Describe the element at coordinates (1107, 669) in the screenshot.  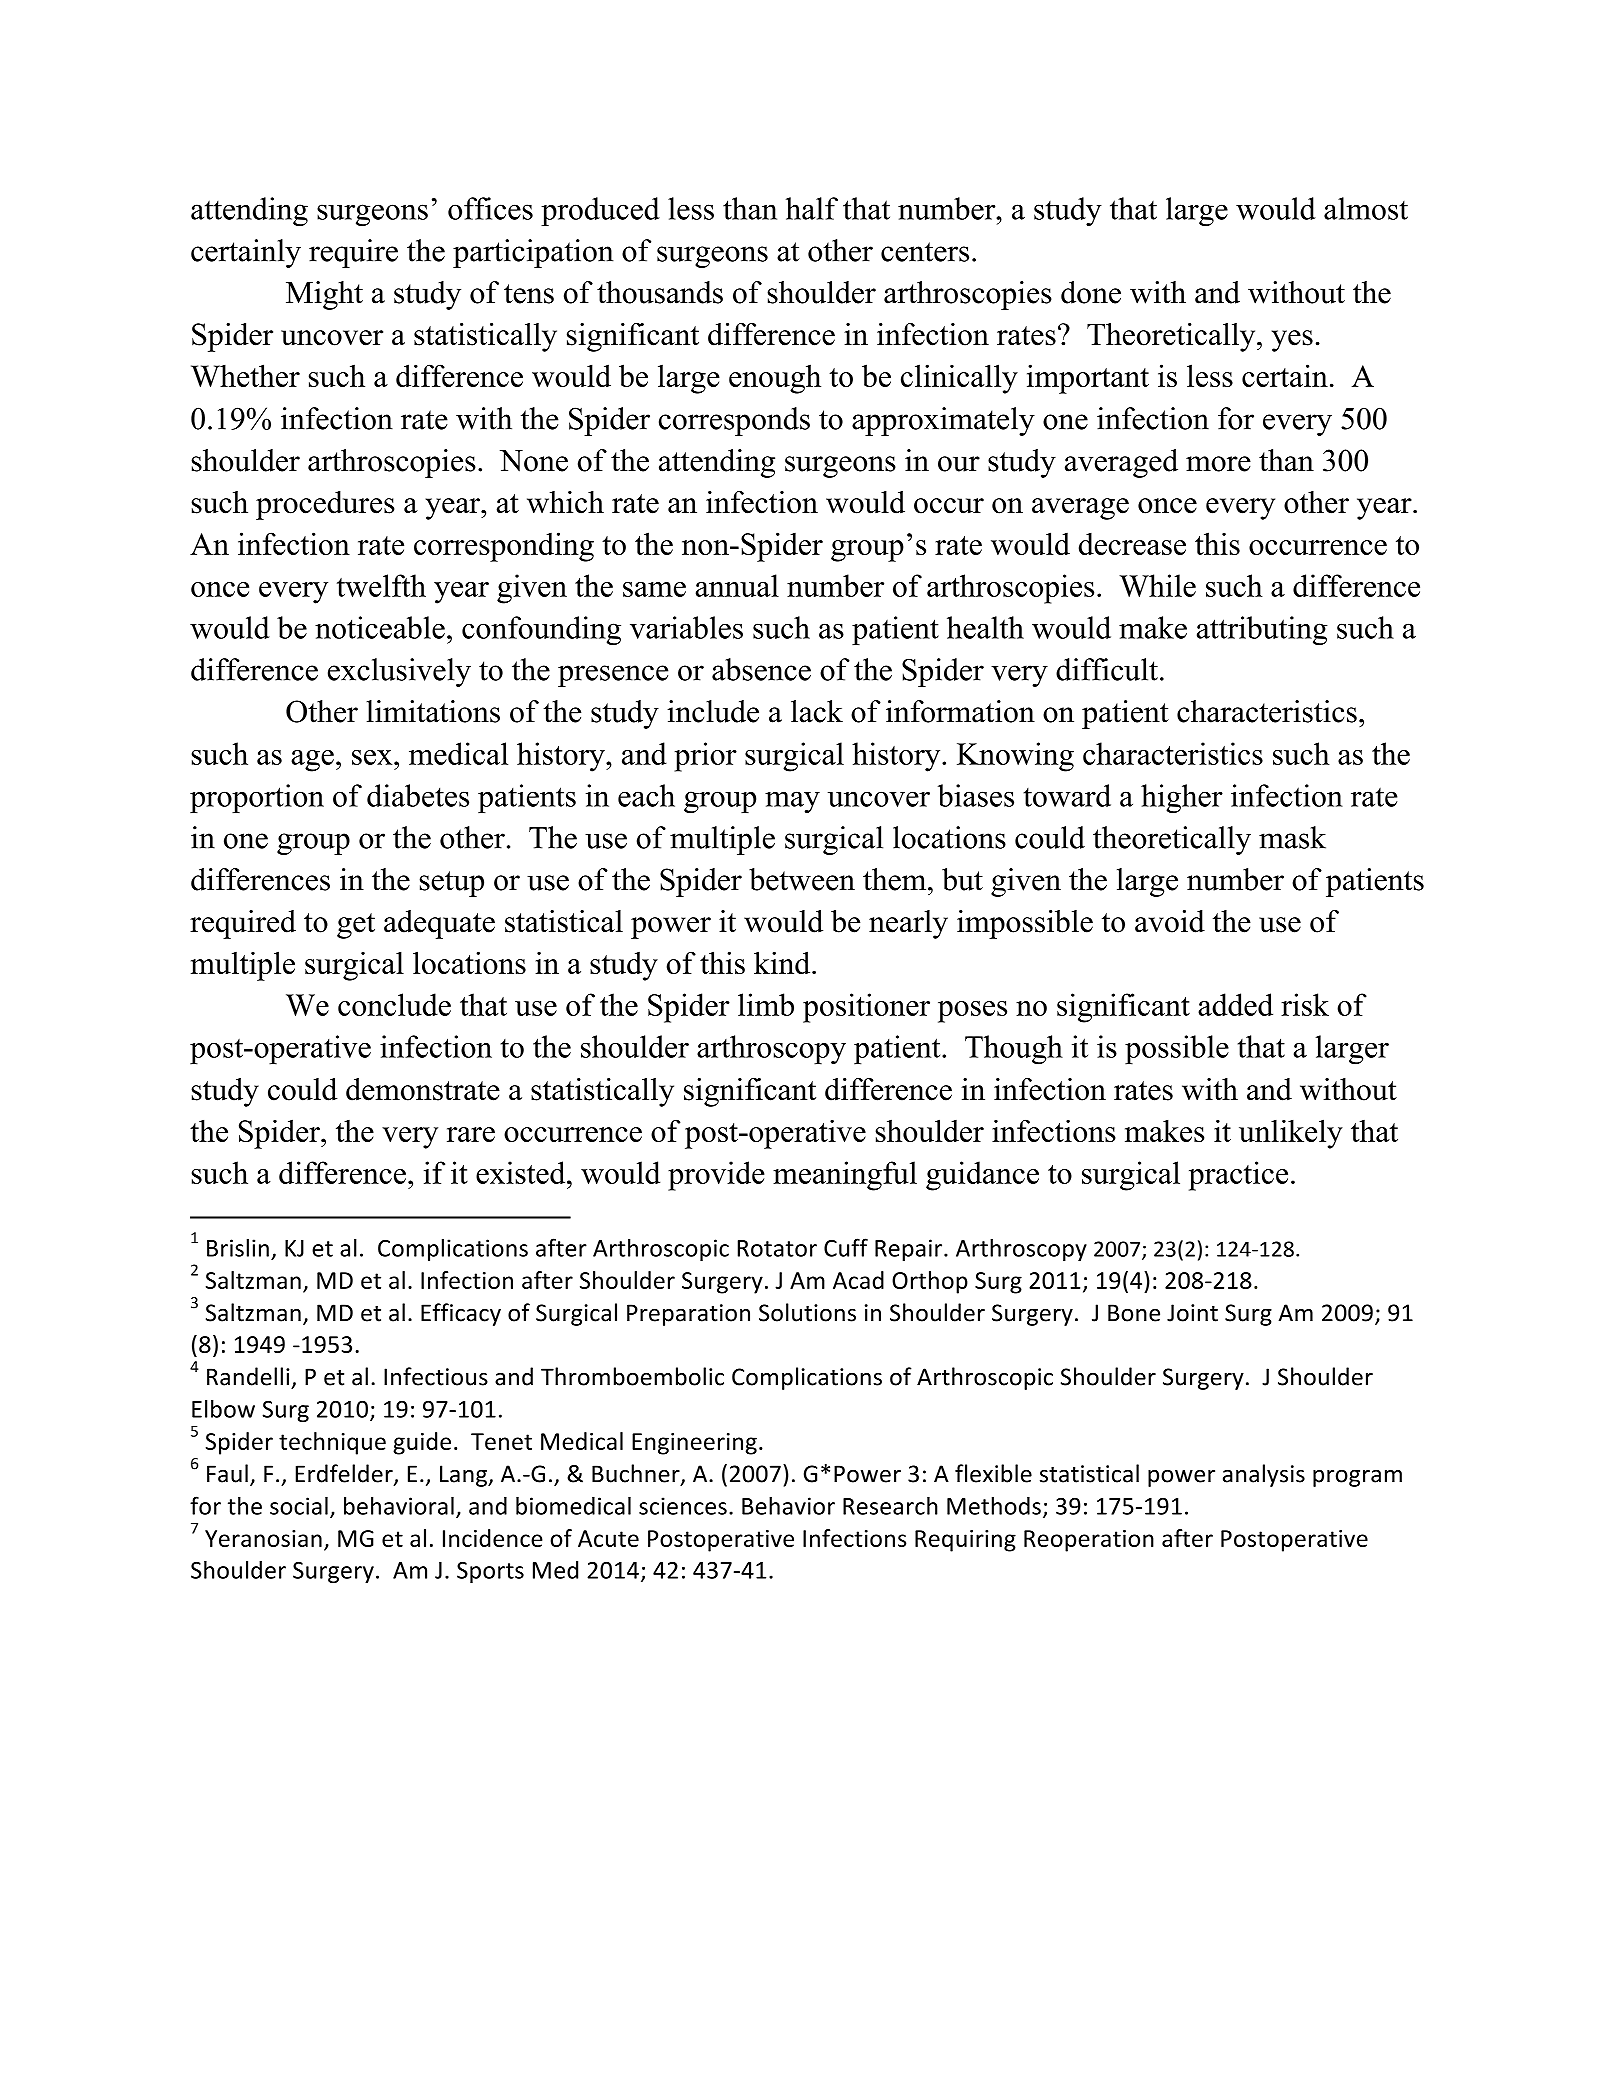
I see `difficult` at that location.
